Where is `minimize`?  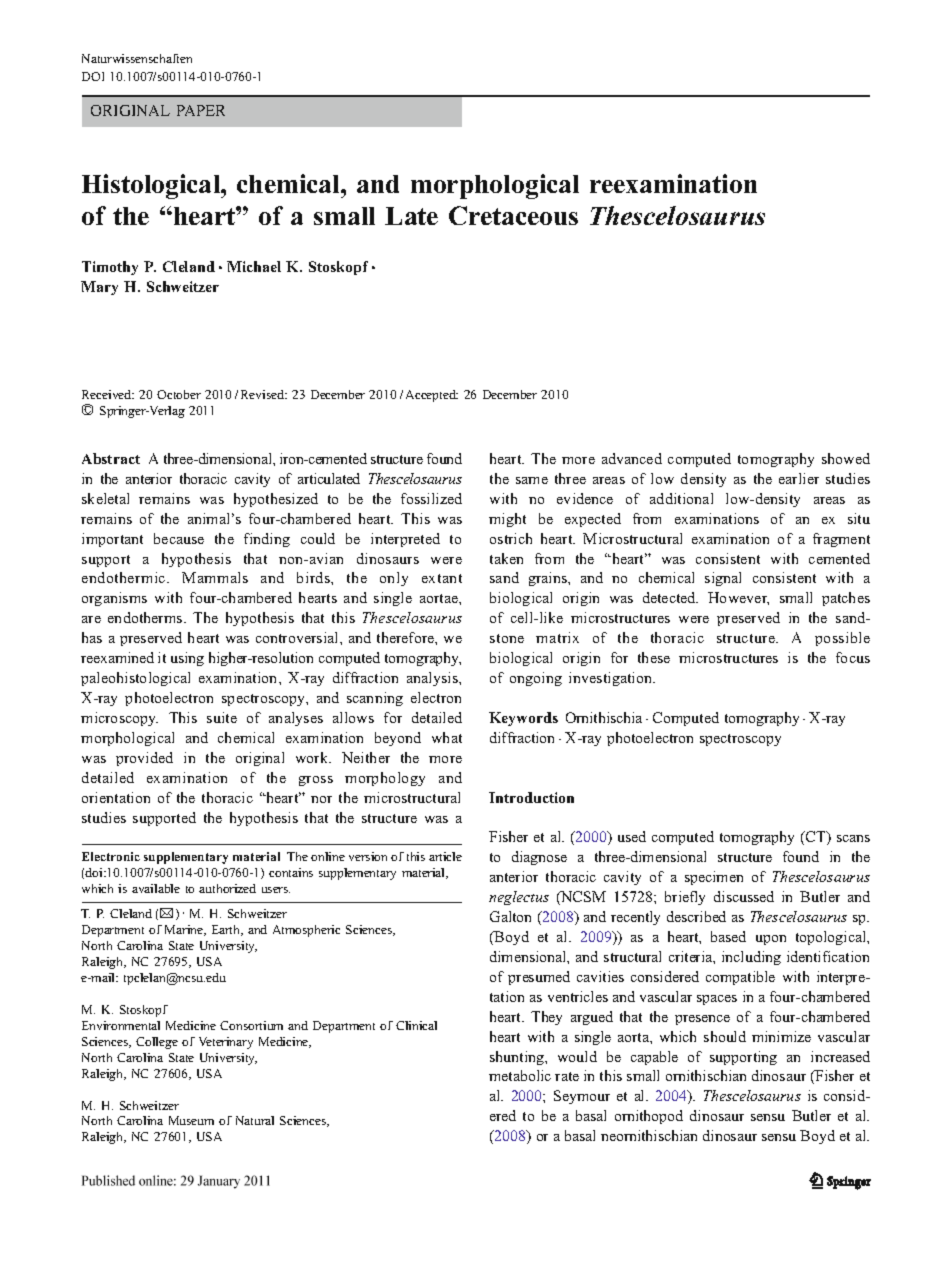
minimize is located at coordinates (781, 1036).
